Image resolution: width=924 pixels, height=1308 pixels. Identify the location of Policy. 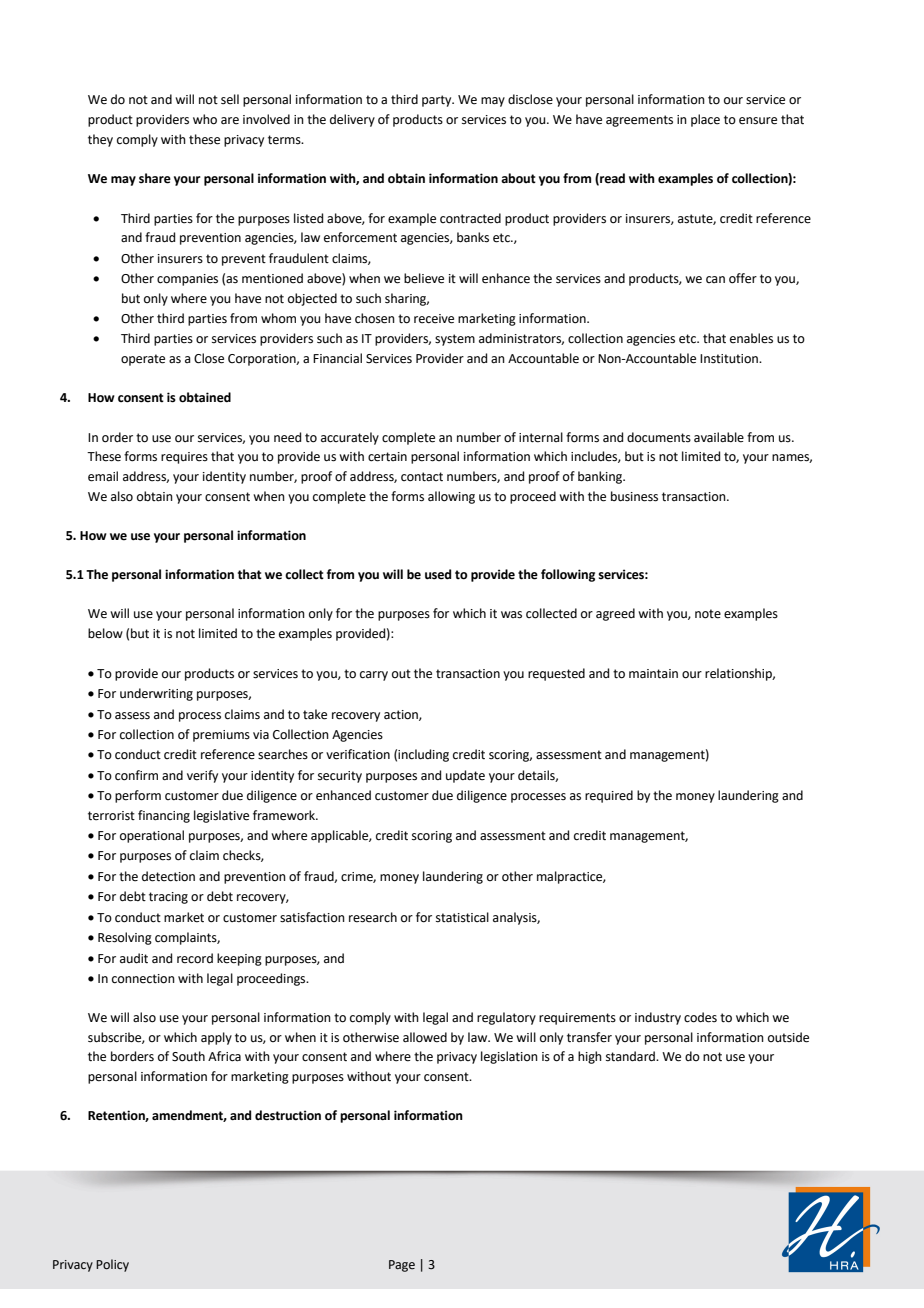
(112, 1265).
